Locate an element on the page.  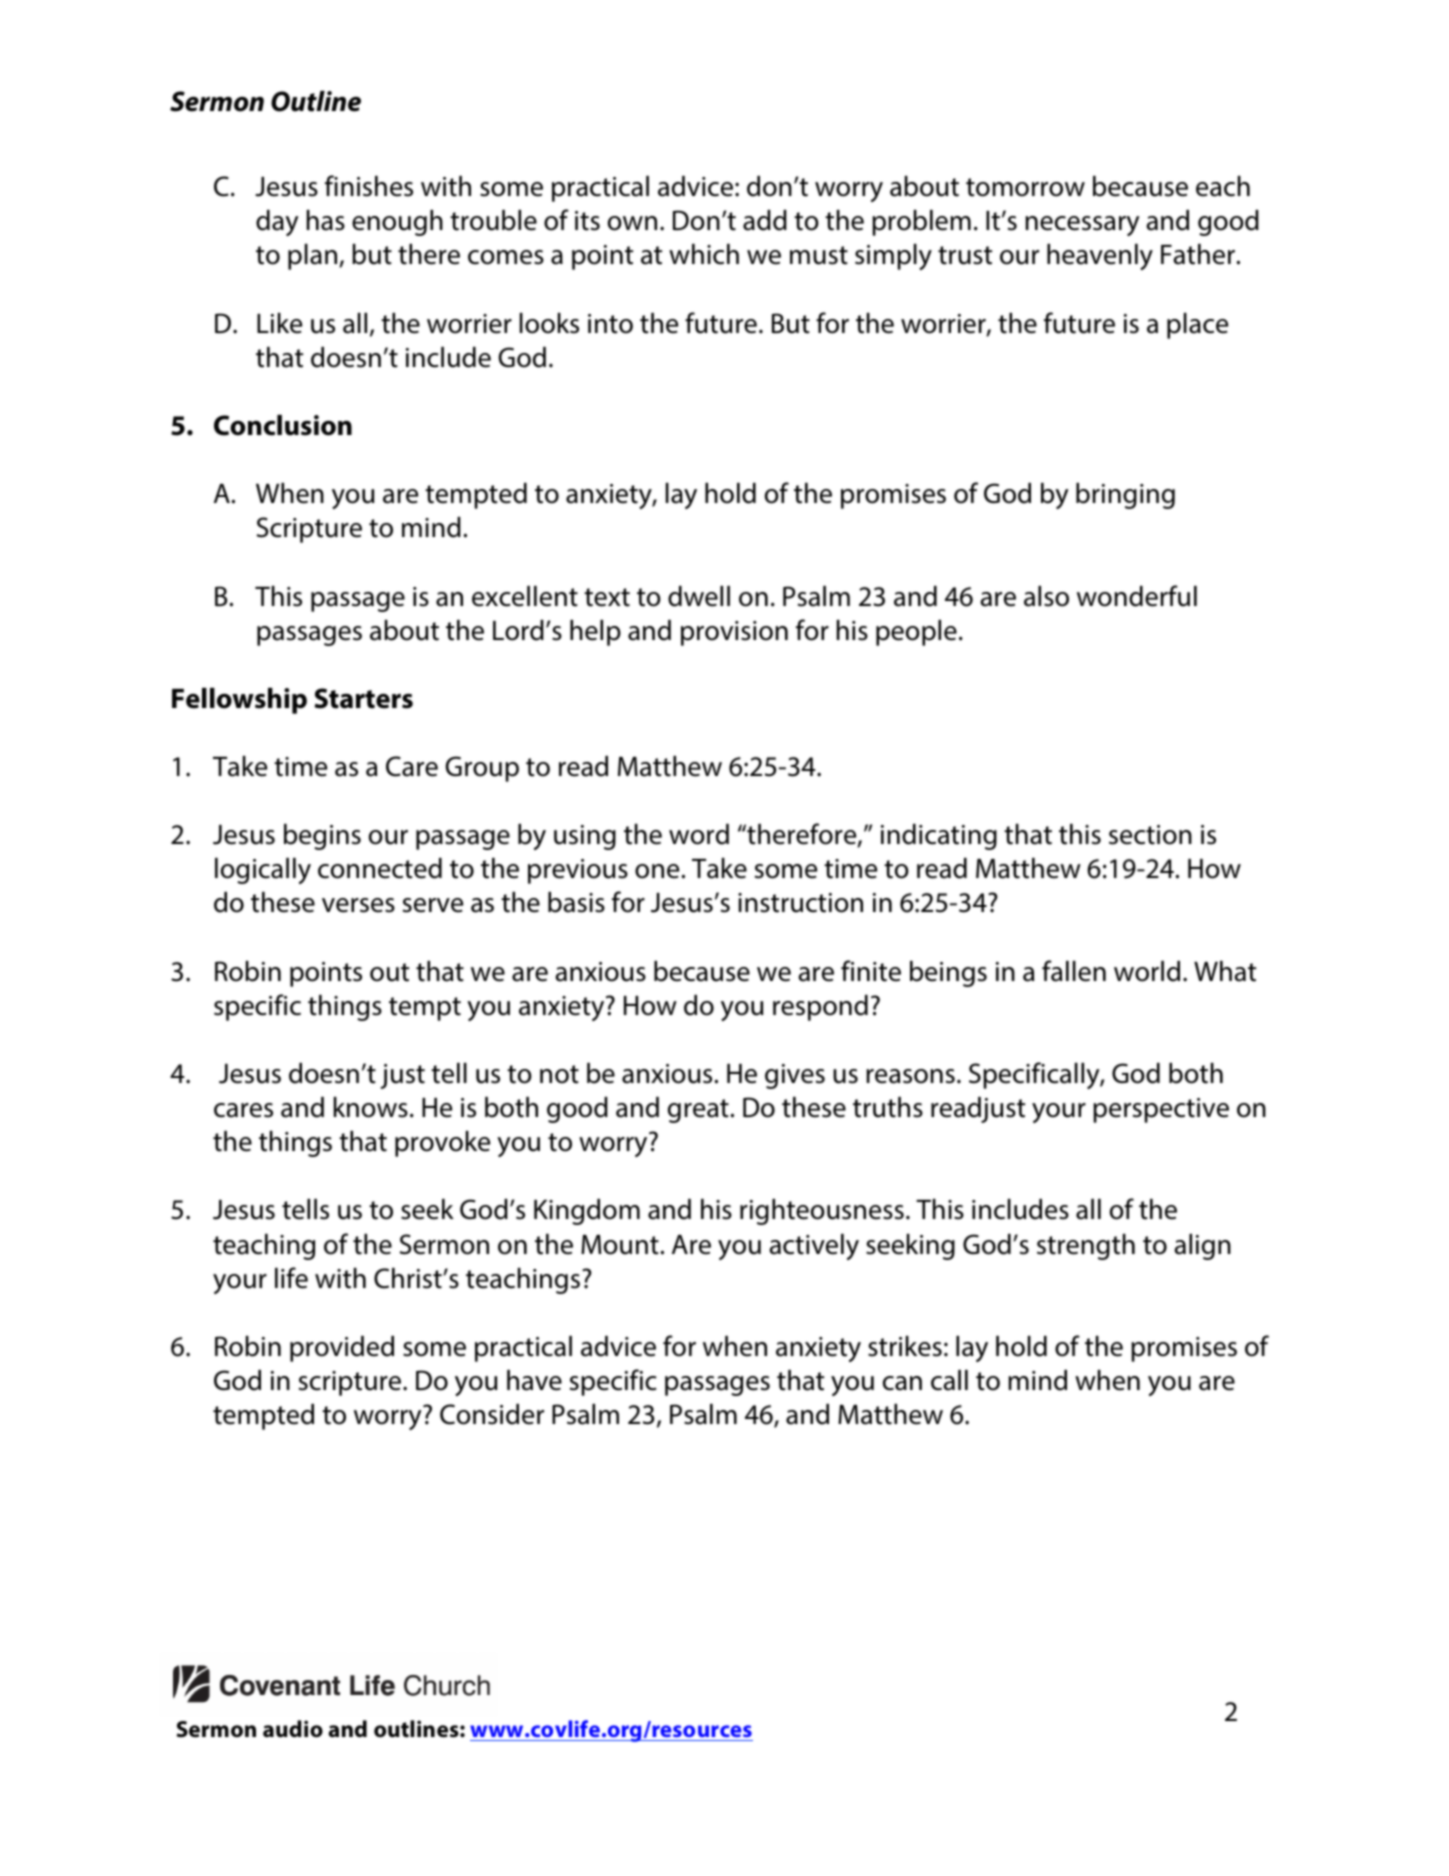
wonderful is located at coordinates (1137, 596).
